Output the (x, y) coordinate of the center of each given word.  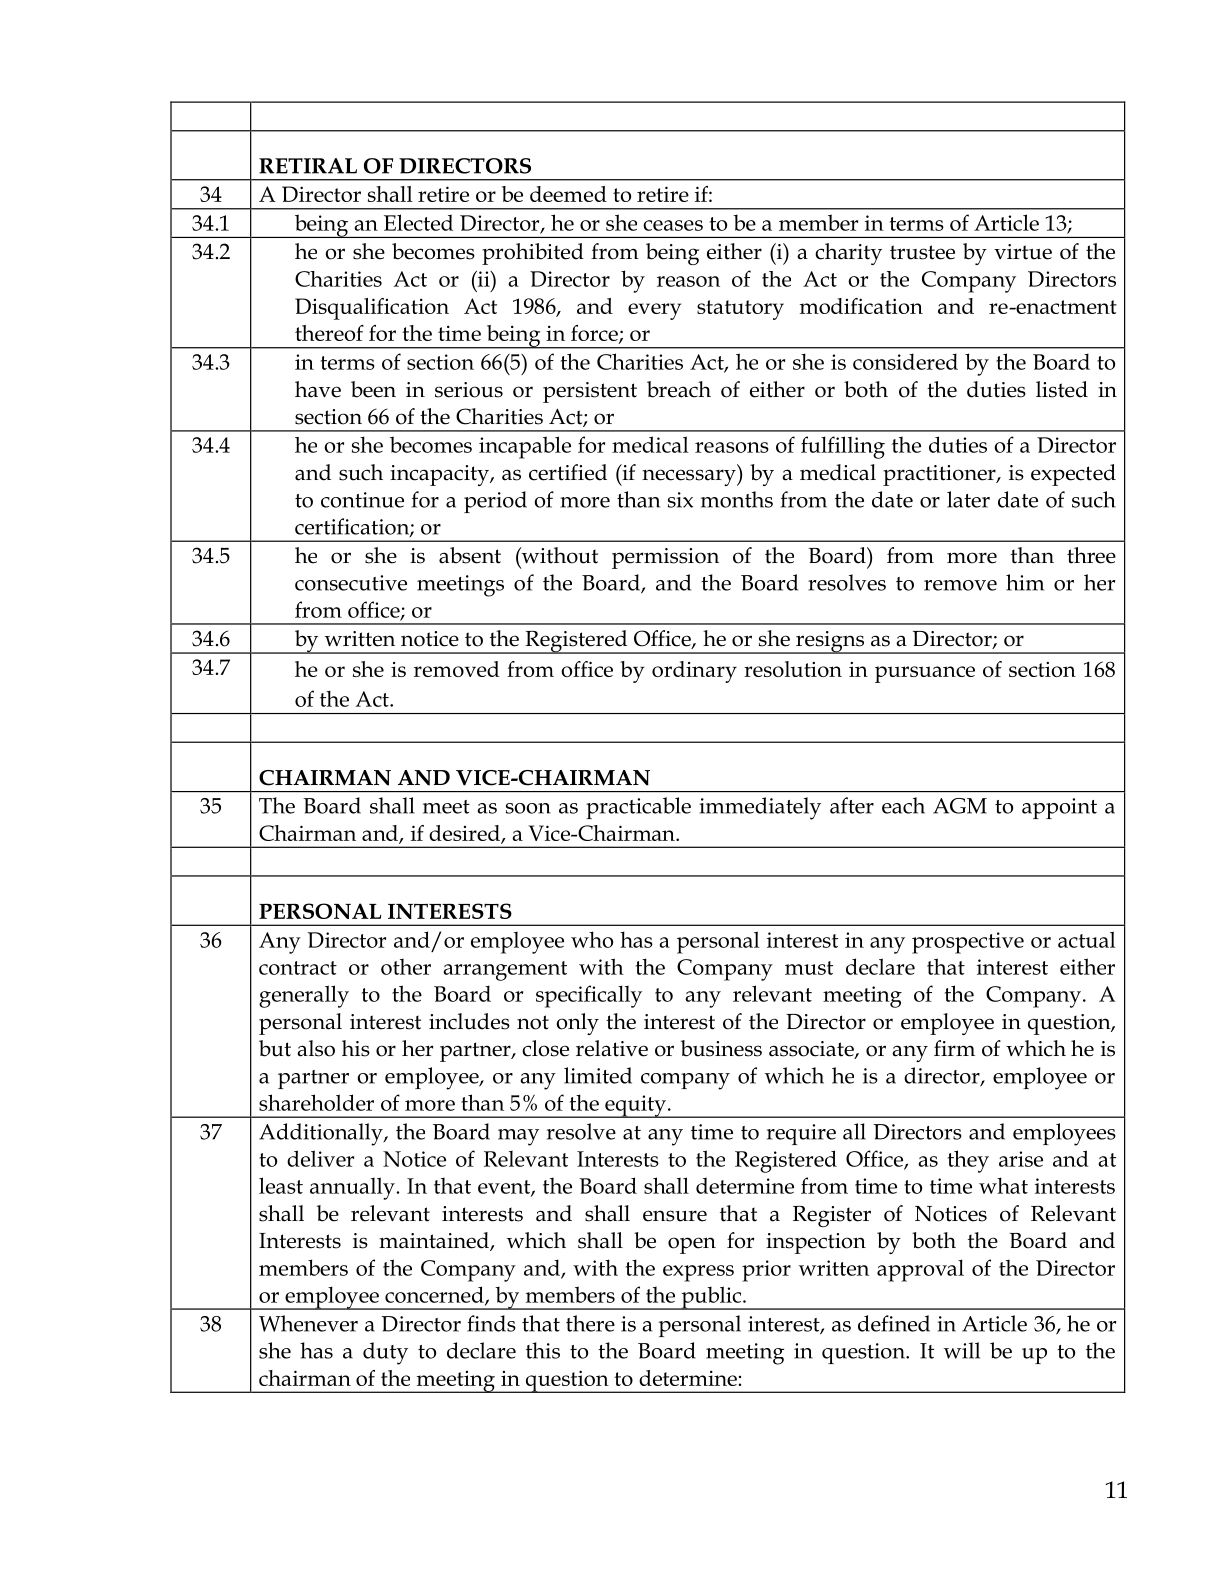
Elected (418, 222)
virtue (1023, 252)
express (698, 1273)
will (961, 1350)
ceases (673, 225)
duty (385, 1353)
